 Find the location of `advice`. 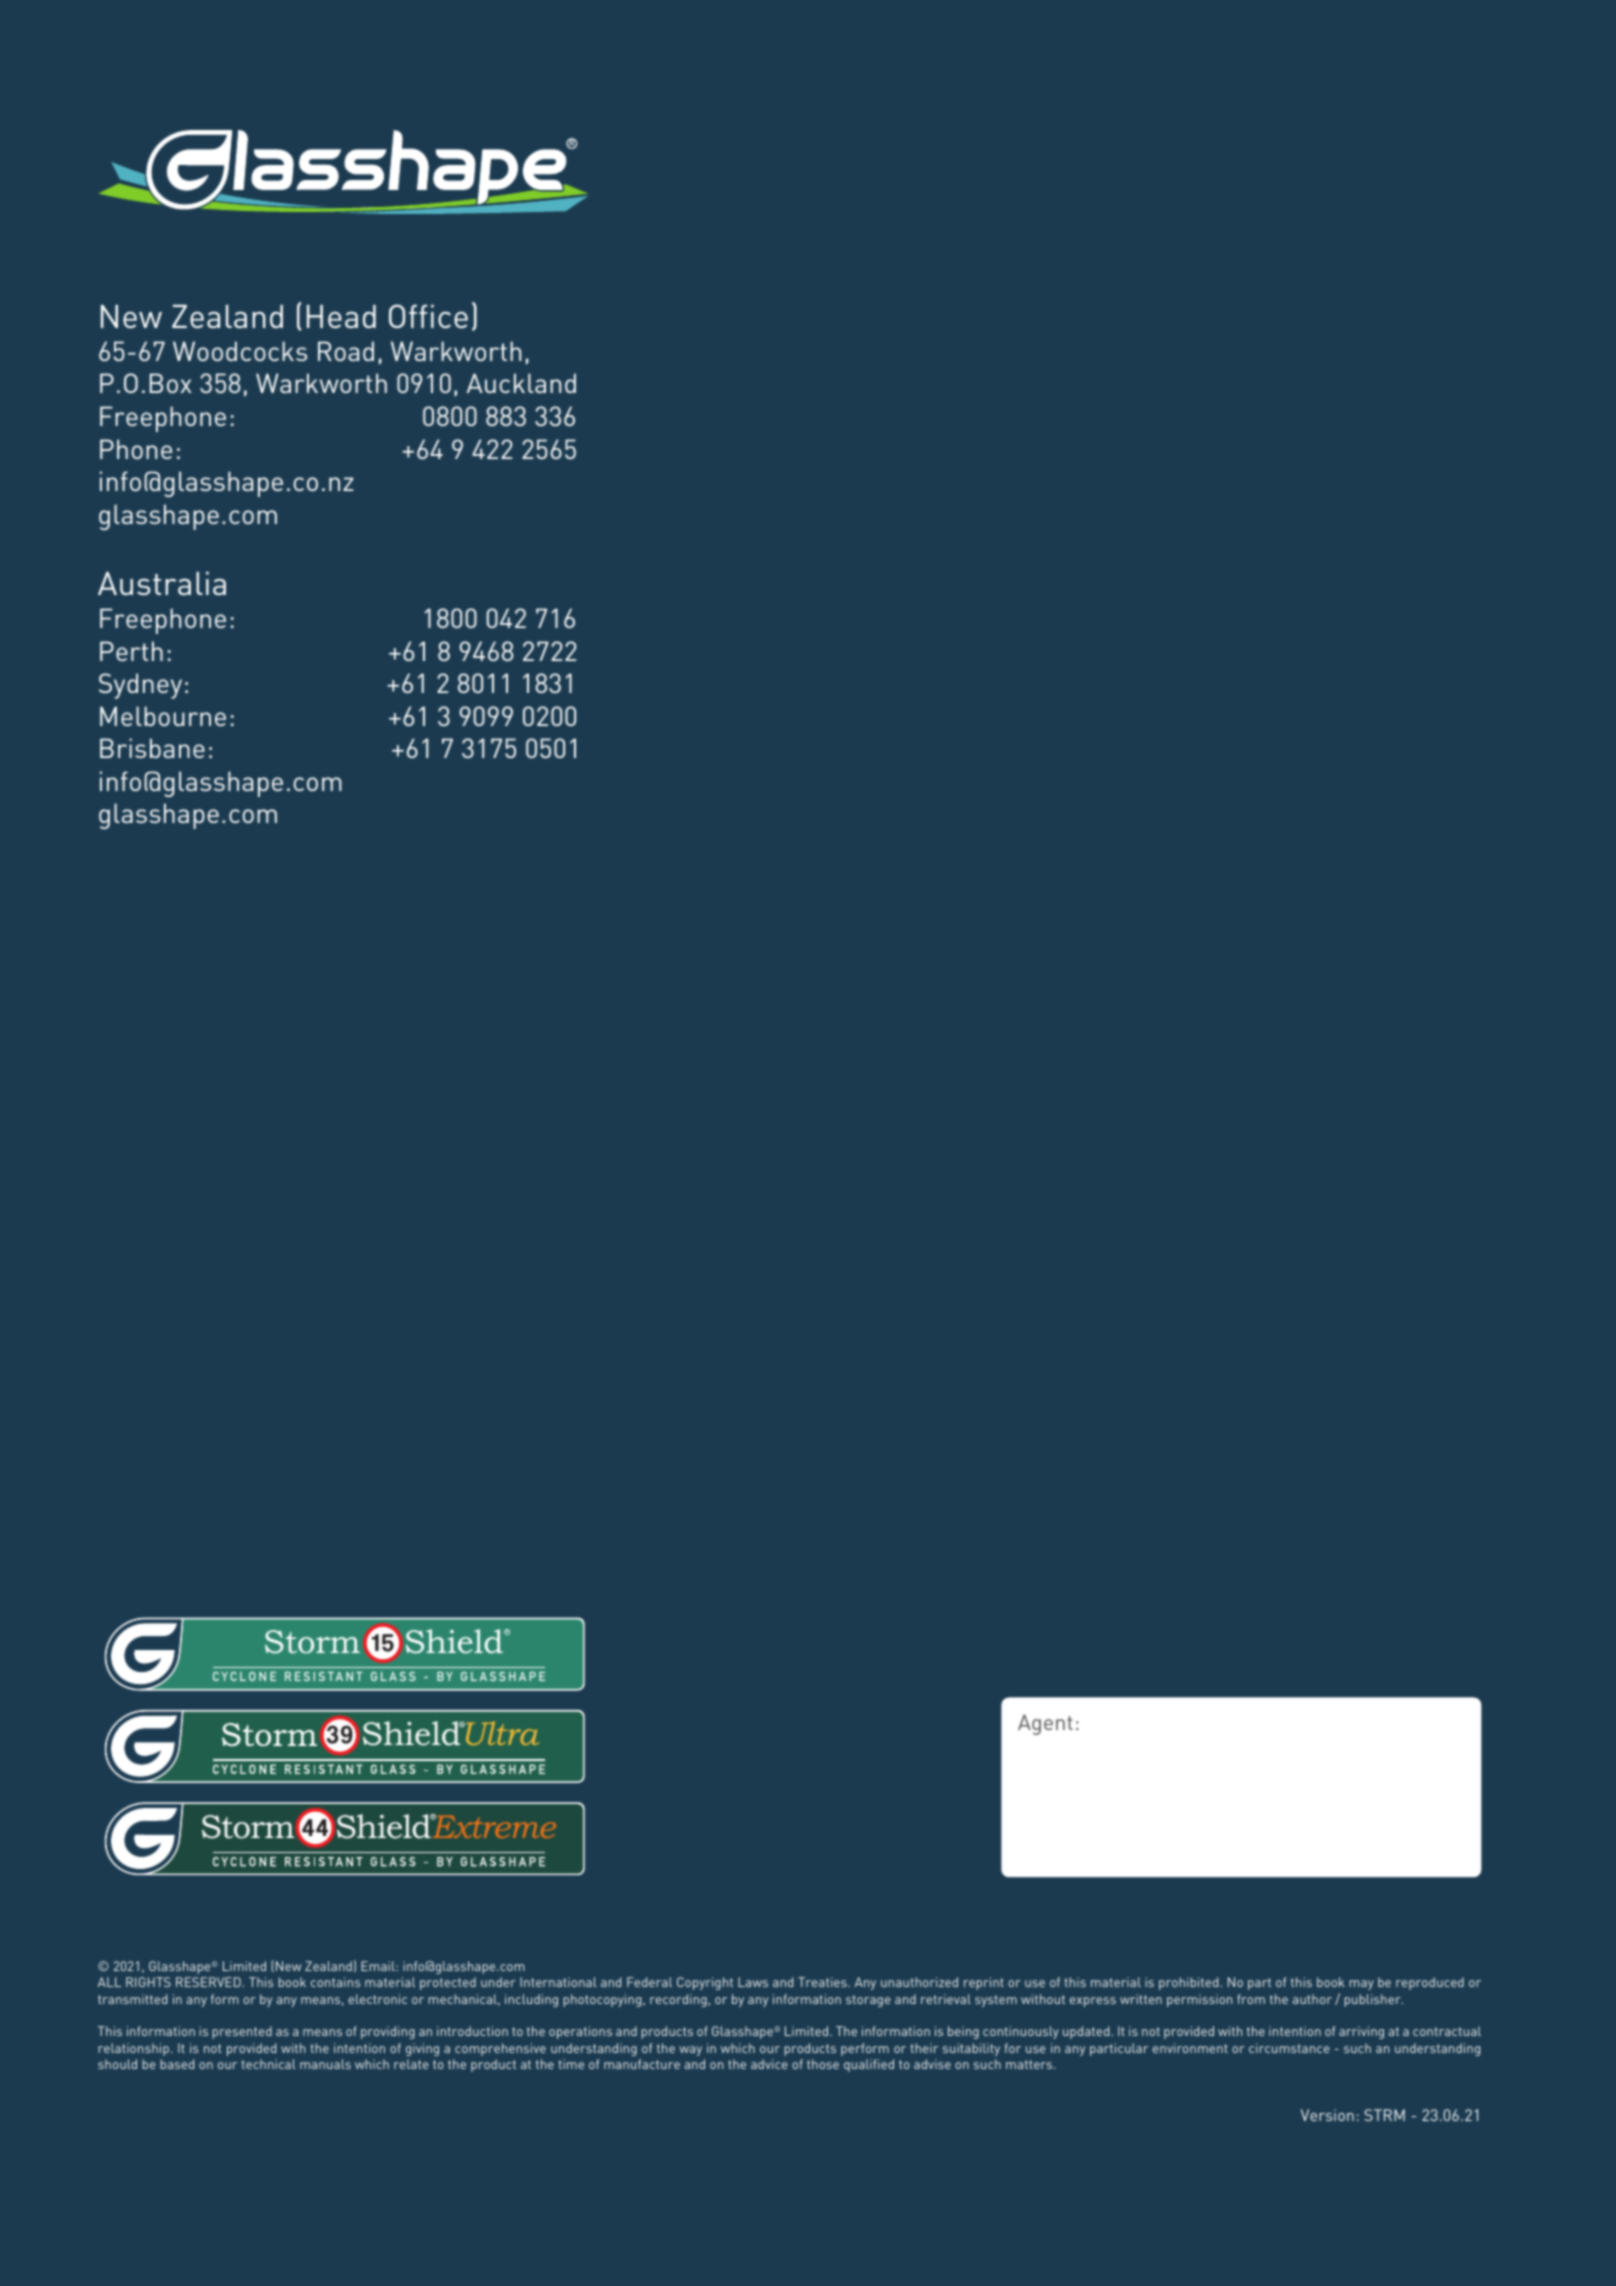

advice is located at coordinates (769, 2064).
